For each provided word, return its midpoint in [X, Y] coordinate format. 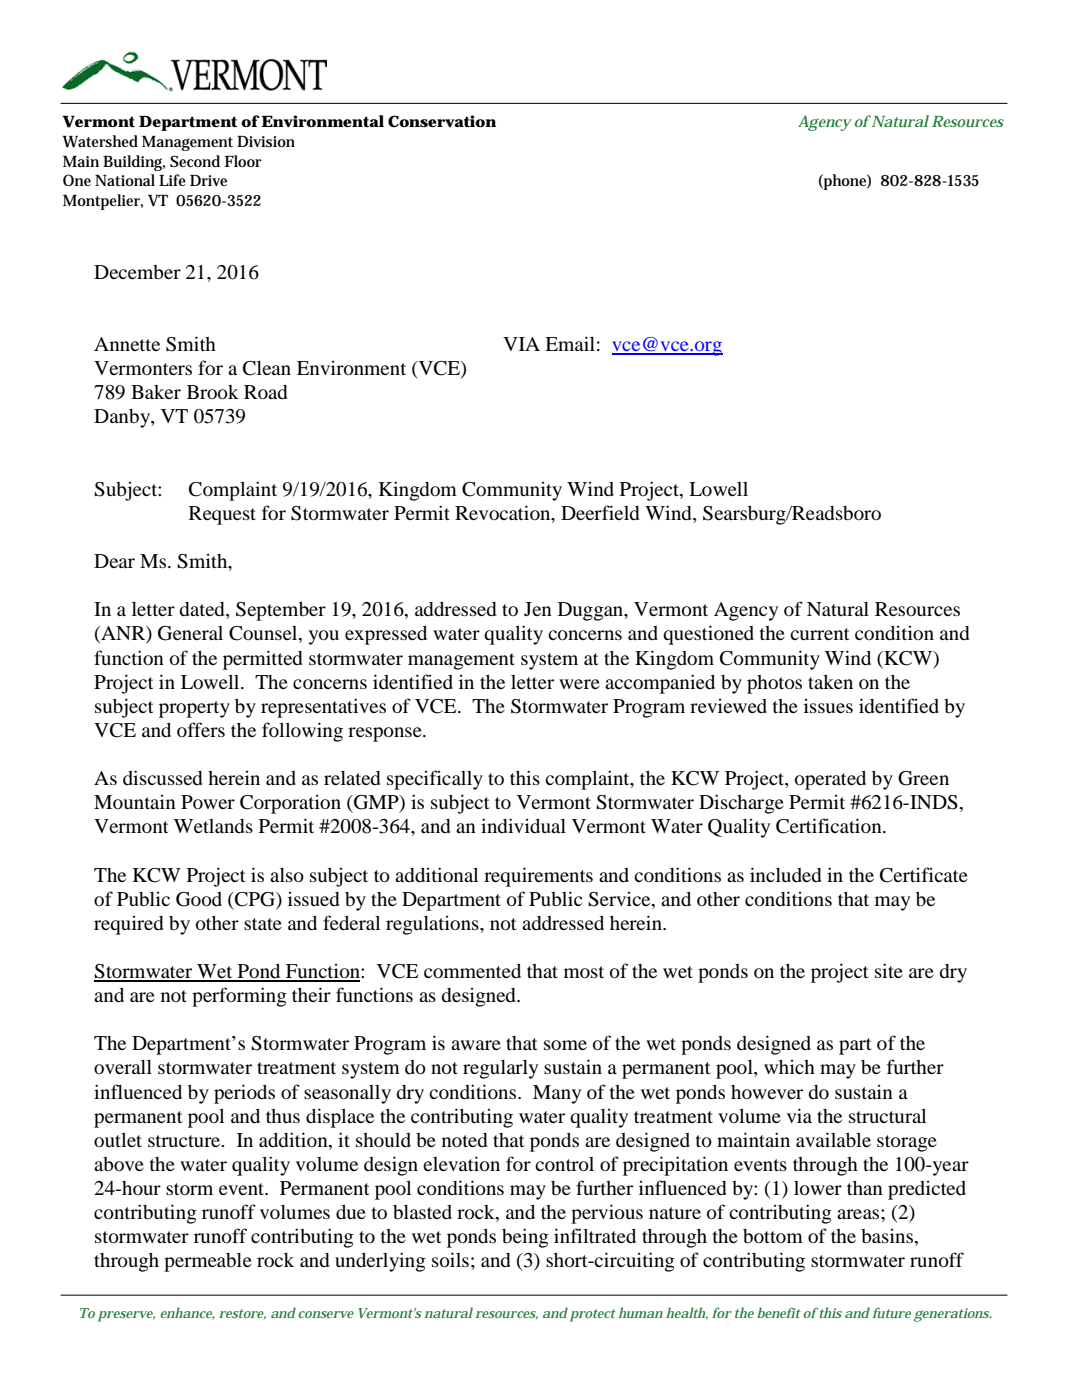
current [819, 634]
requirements [538, 877]
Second [195, 161]
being [525, 1238]
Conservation [442, 121]
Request [222, 515]
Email [570, 343]
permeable [208, 1262]
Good [199, 899]
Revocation [504, 514]
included [785, 874]
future [891, 1312]
